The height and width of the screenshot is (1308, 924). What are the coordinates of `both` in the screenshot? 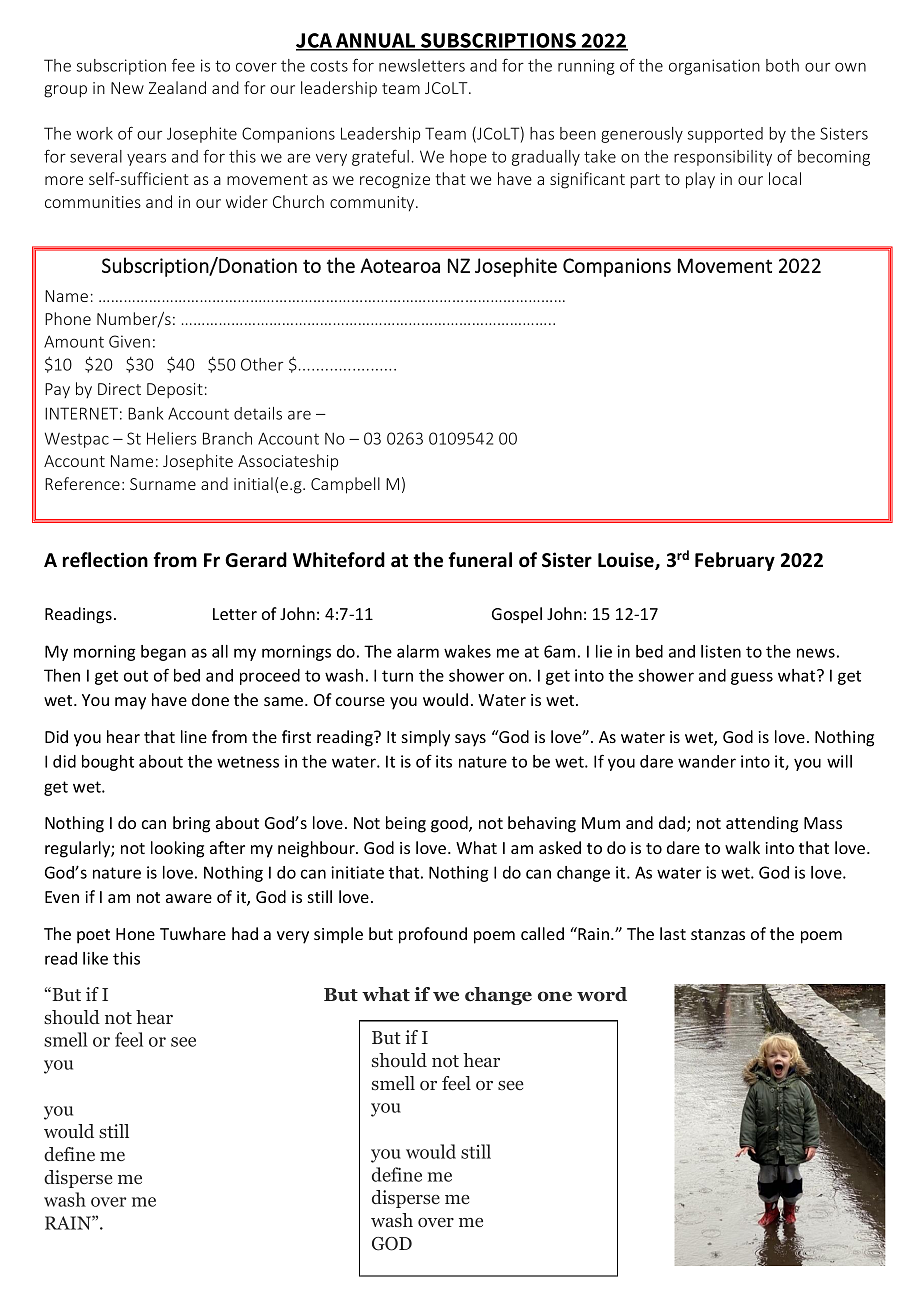 It's located at (782, 65).
